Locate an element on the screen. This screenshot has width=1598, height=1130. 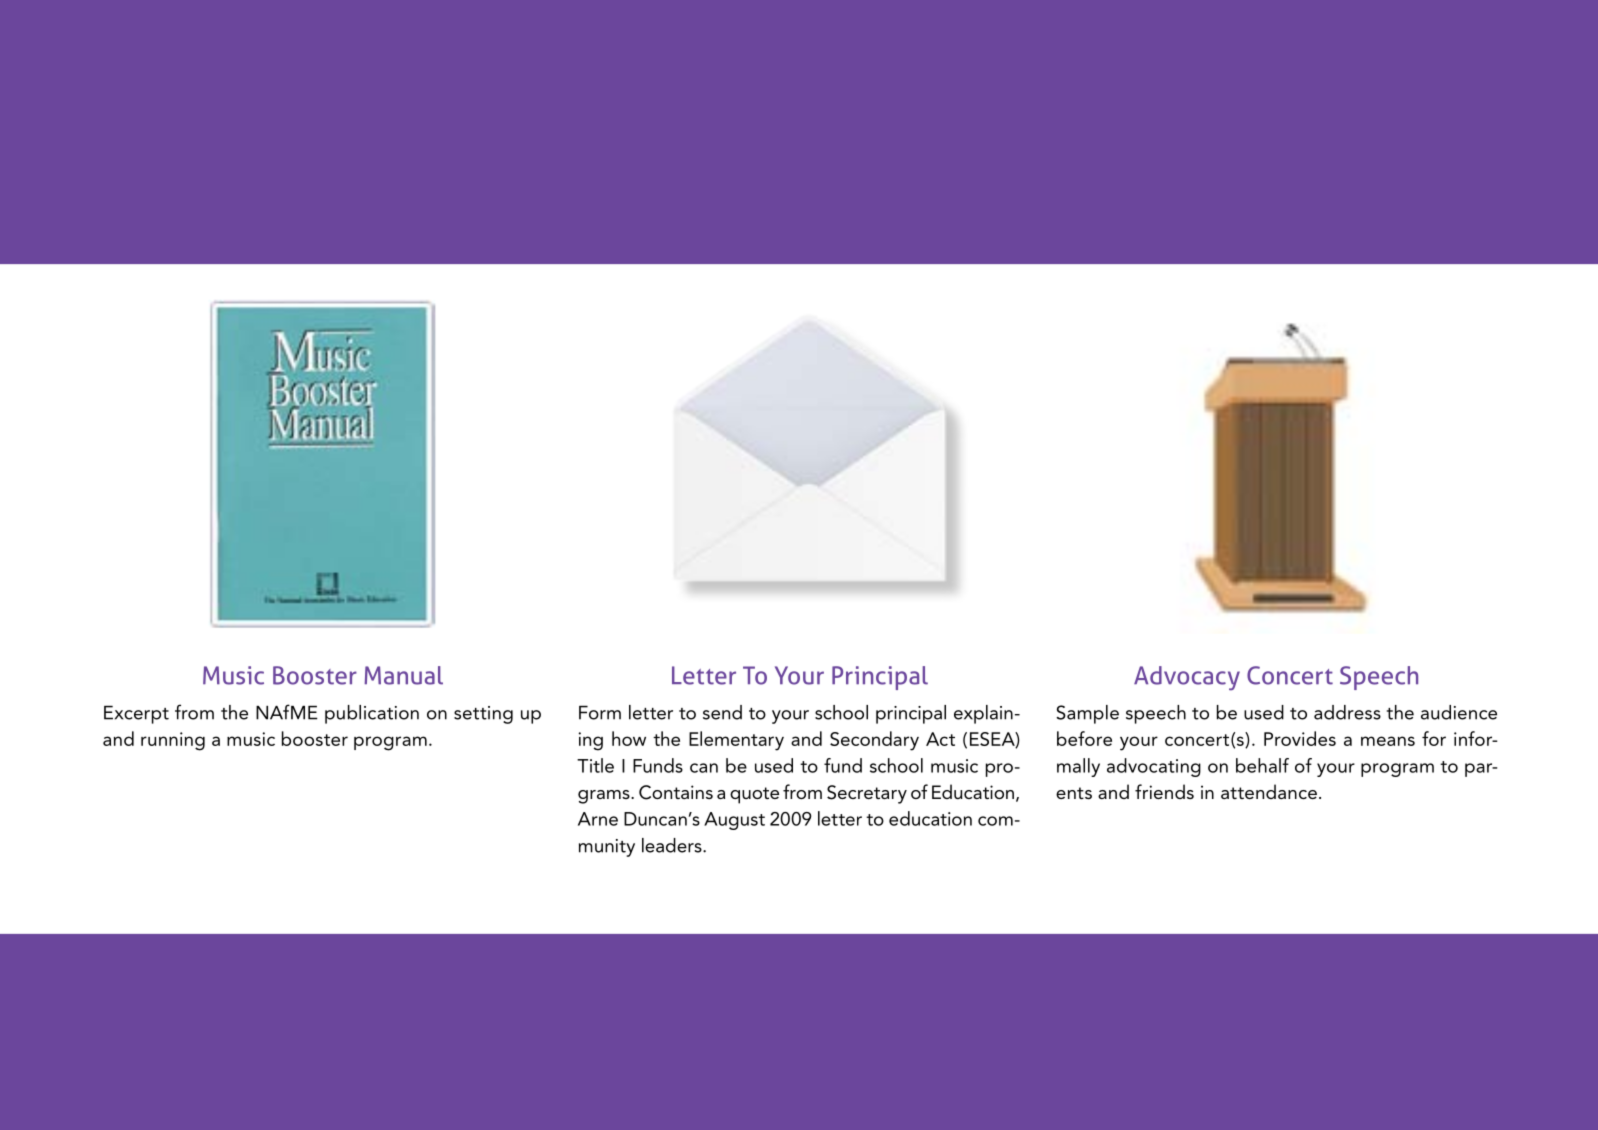
Elementary is located at coordinates (736, 741).
